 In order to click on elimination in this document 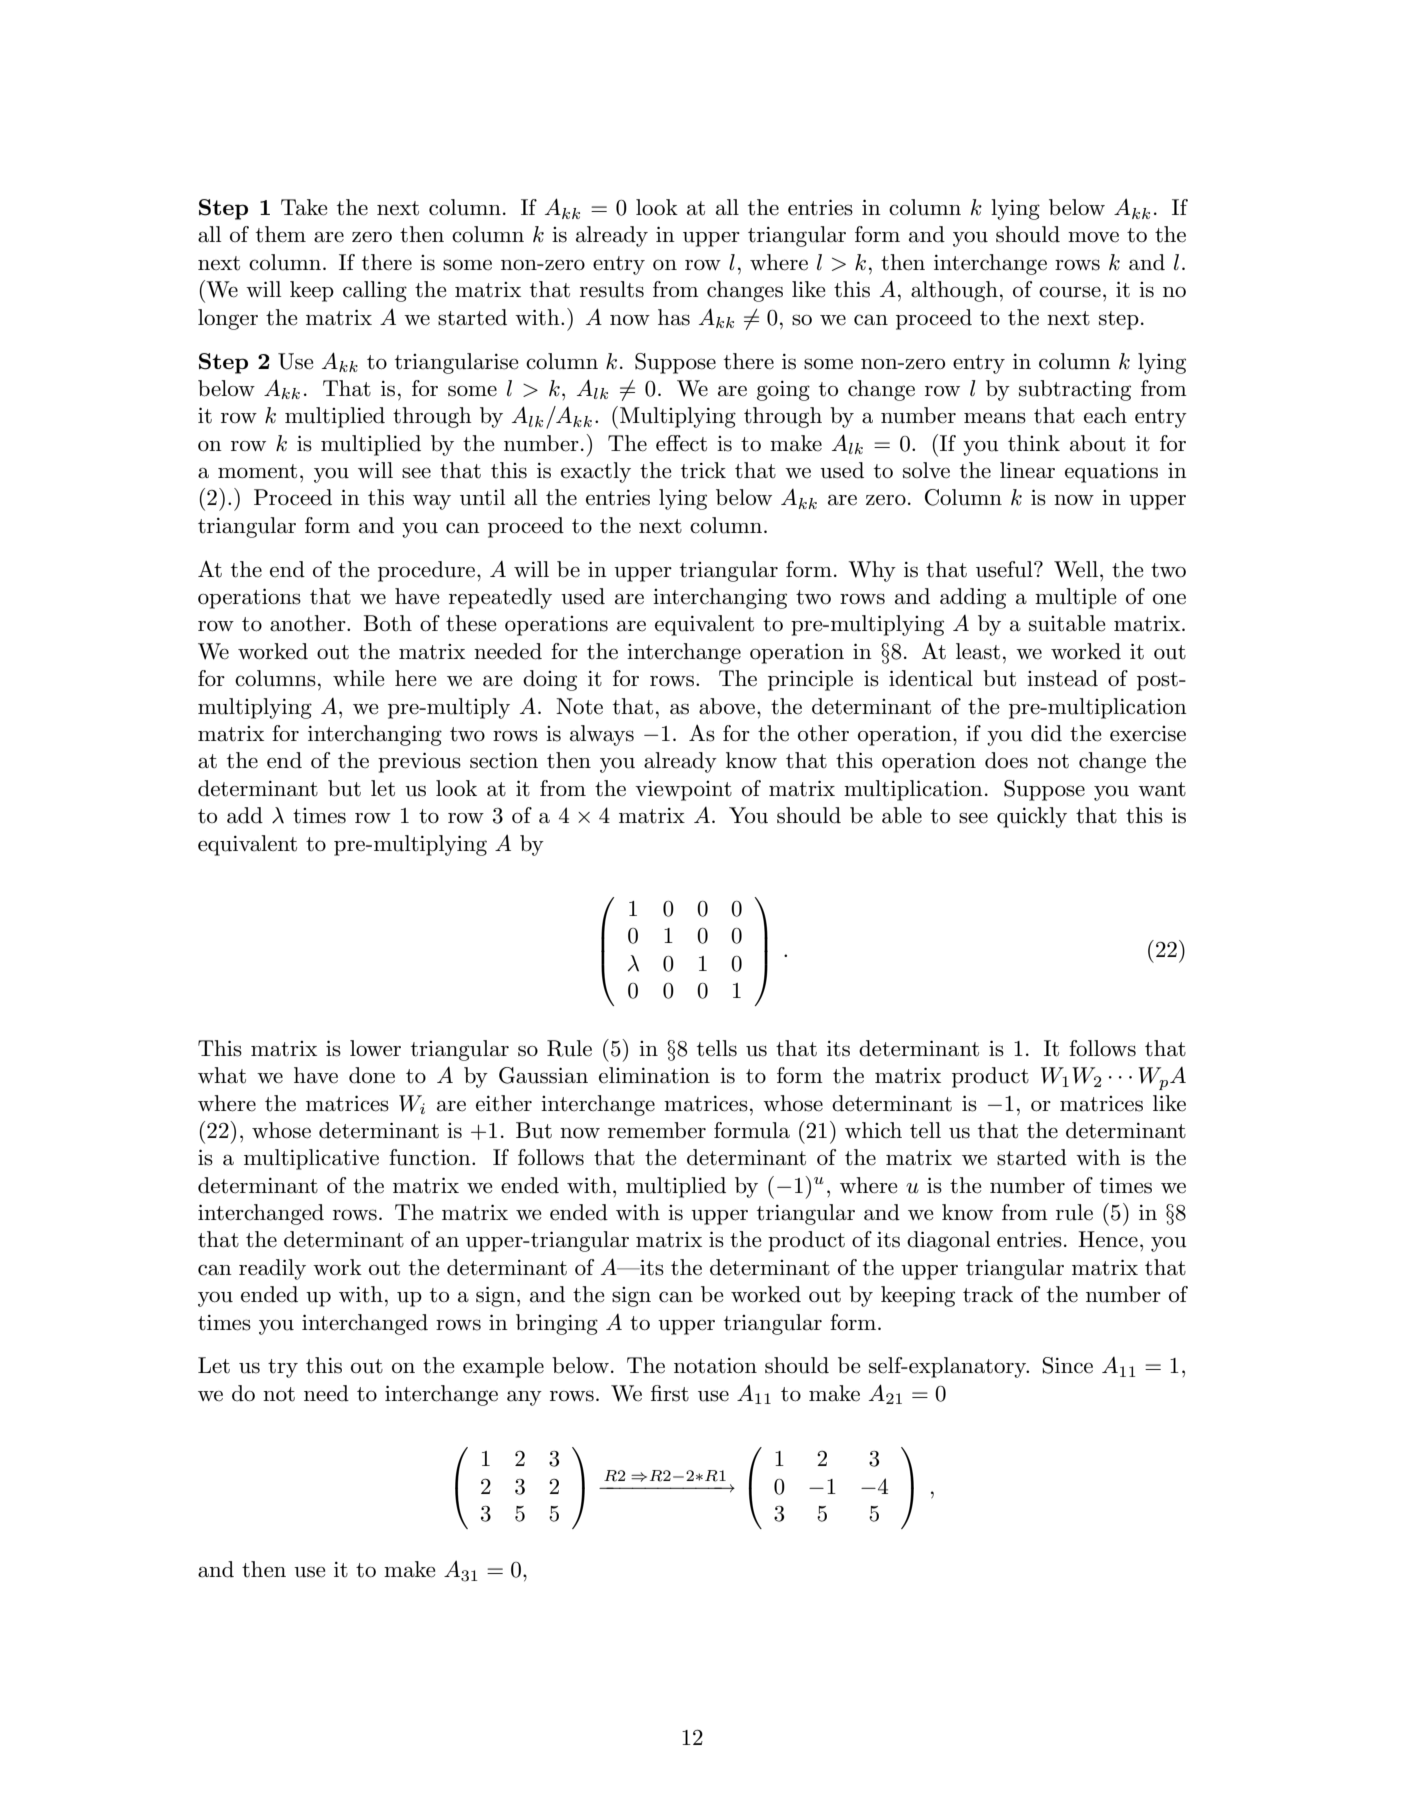, I will do `click(654, 1075)`.
